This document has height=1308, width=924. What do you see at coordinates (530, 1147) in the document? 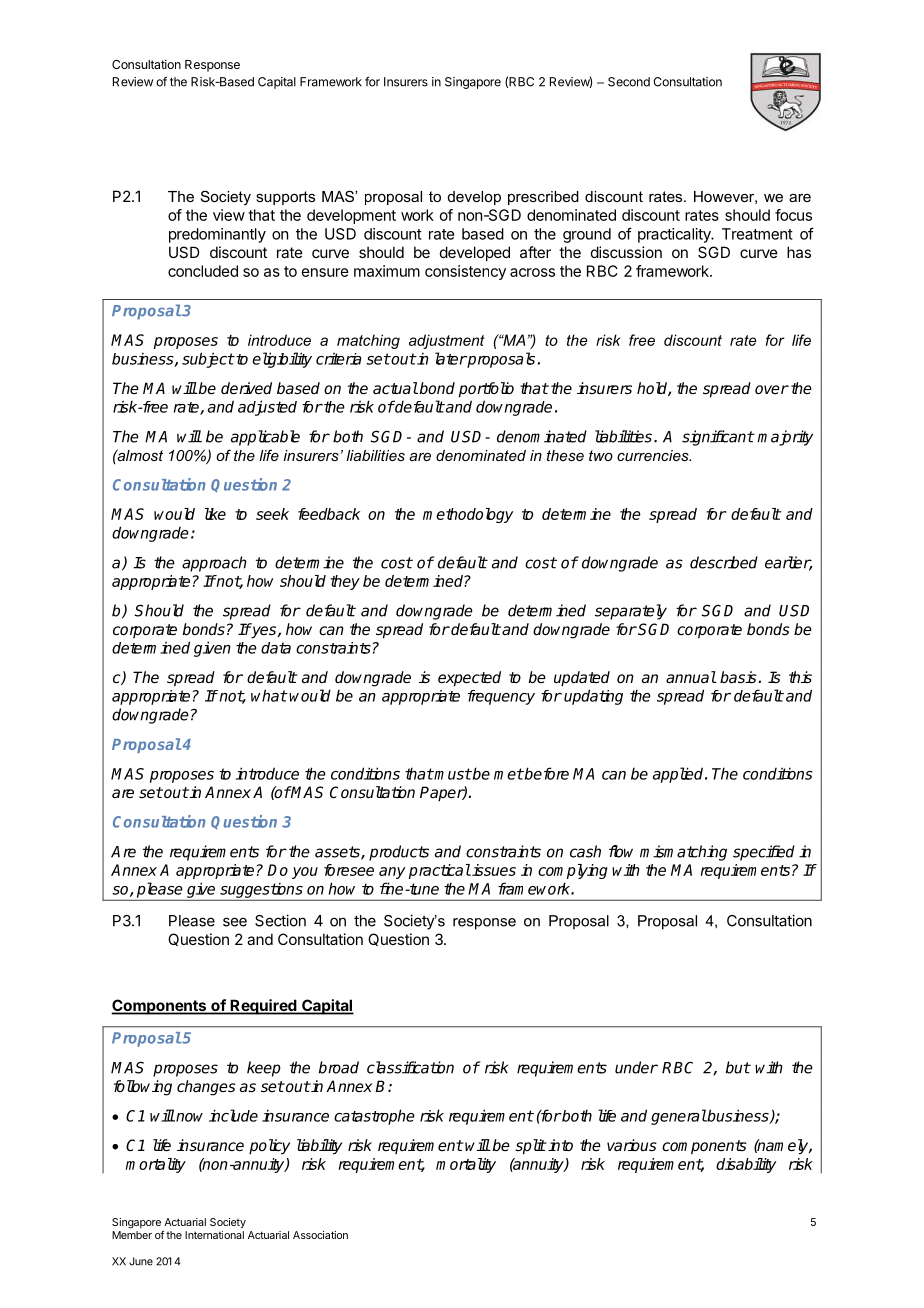
I see `split` at bounding box center [530, 1147].
